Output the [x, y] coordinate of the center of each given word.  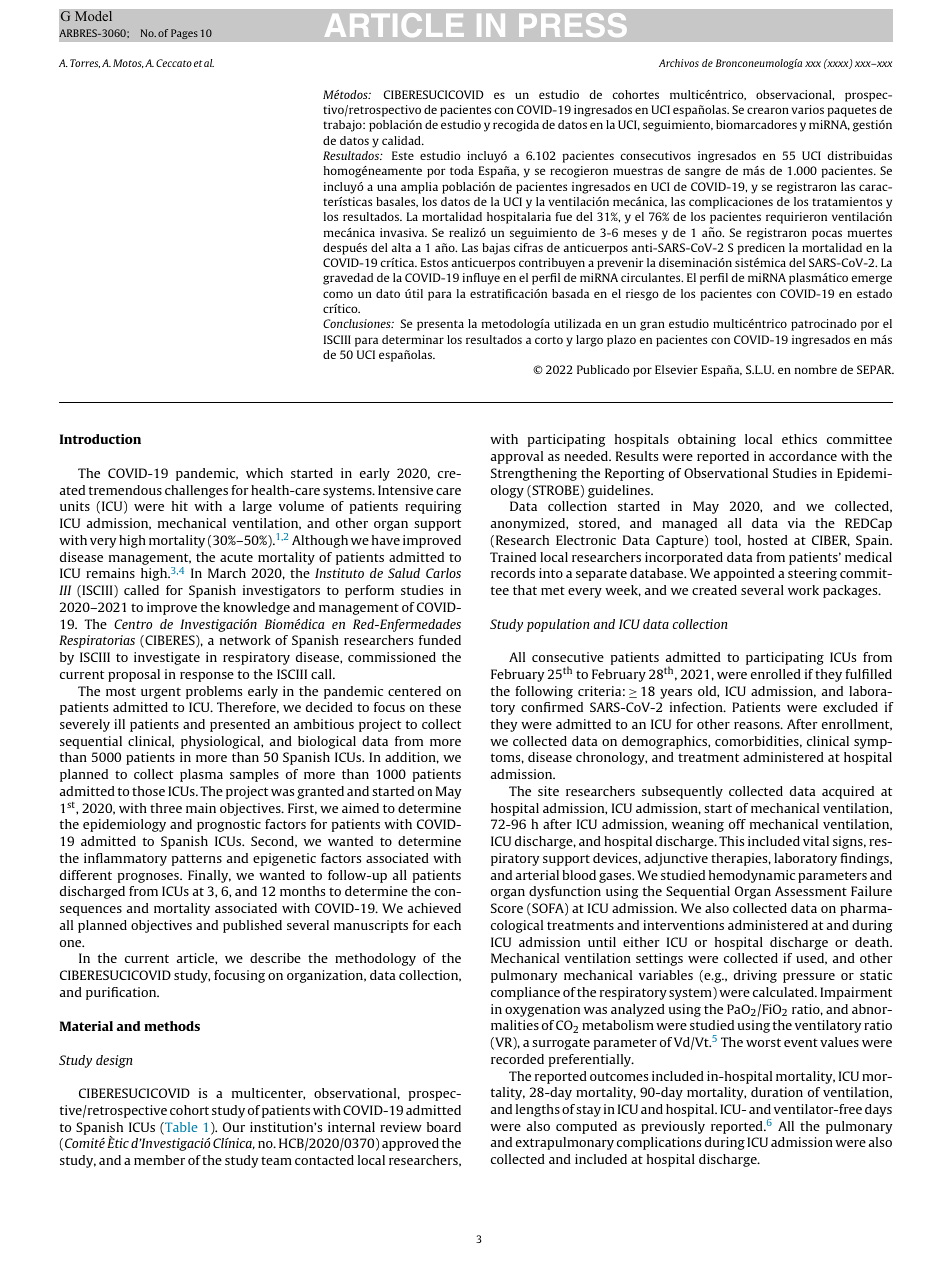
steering [812, 574]
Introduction [100, 439]
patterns [197, 860]
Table [180, 1128]
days [878, 1110]
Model [93, 16]
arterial [537, 875]
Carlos [443, 573]
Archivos [679, 63]
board [444, 1127]
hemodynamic [752, 876]
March [227, 573]
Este [403, 155]
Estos [434, 262]
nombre [816, 369]
